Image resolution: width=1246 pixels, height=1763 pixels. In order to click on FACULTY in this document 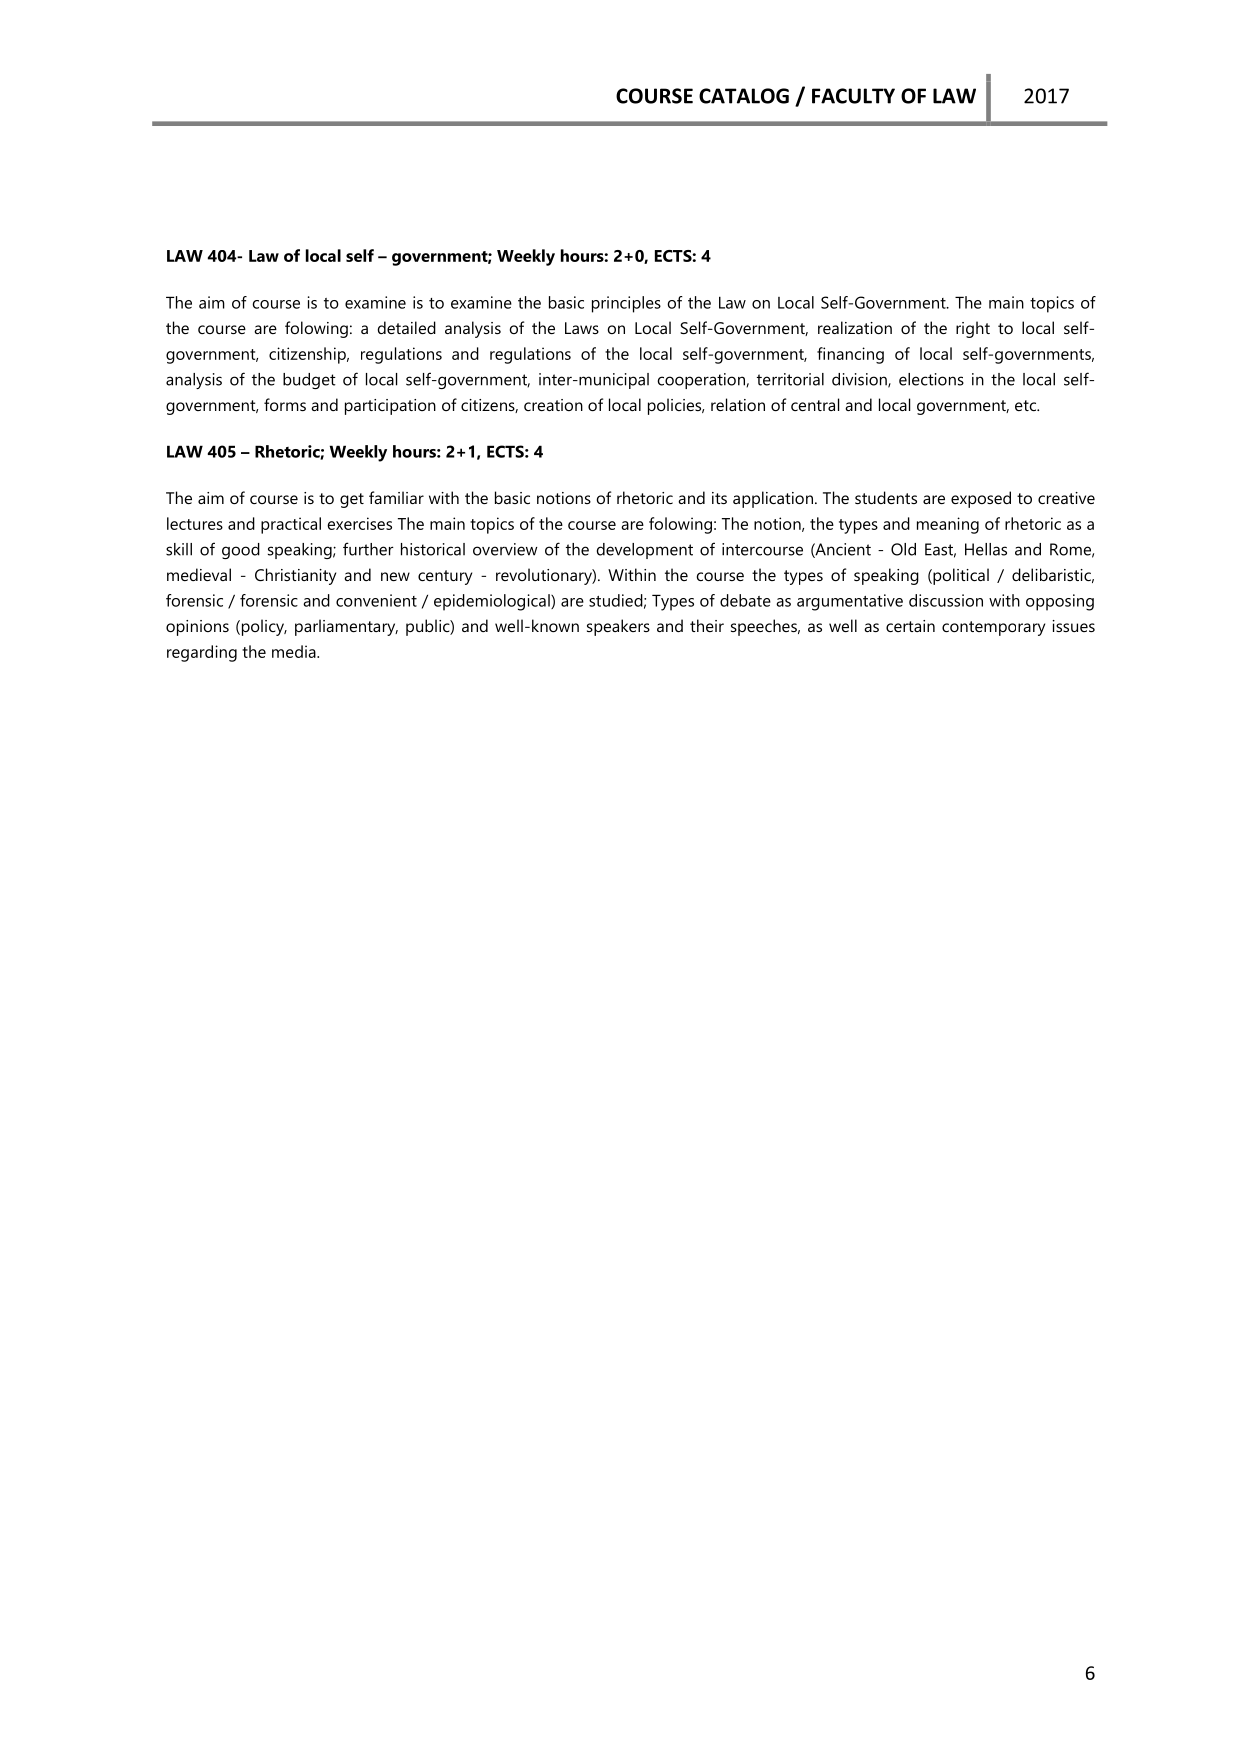, I will do `click(853, 96)`.
